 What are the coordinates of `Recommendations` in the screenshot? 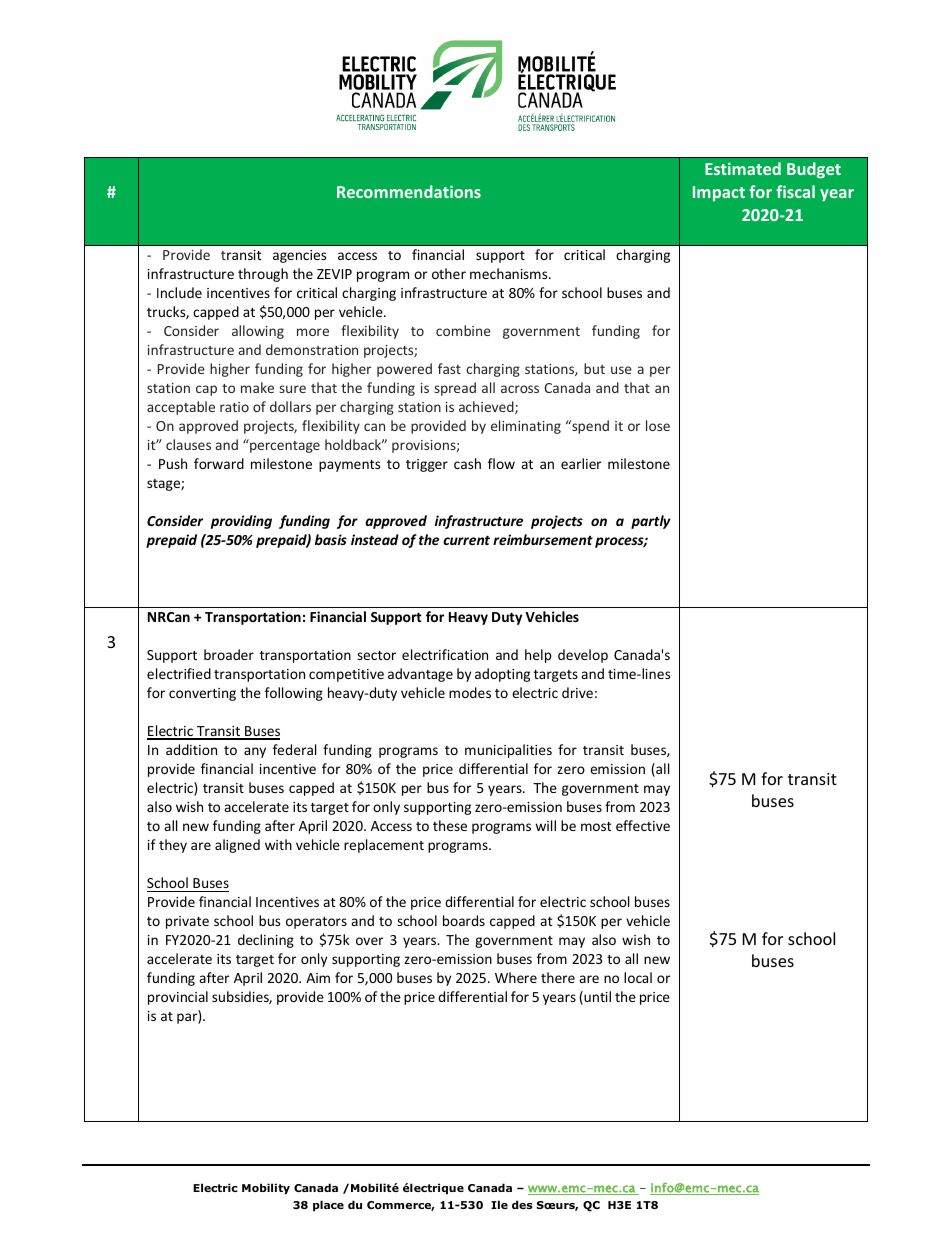 It's located at (409, 191).
